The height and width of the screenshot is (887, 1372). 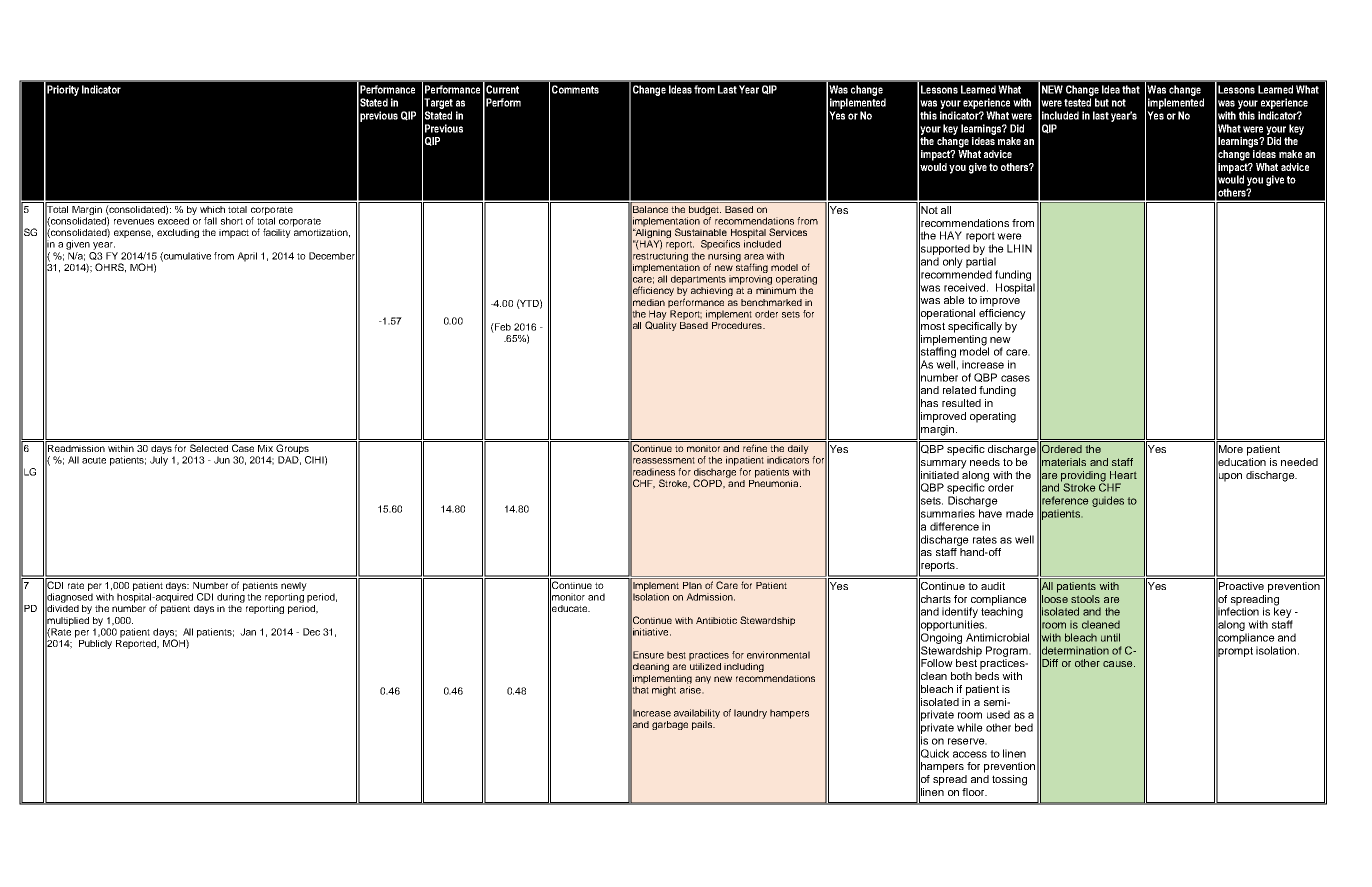 What do you see at coordinates (1102, 102) in the screenshot?
I see `but` at bounding box center [1102, 102].
